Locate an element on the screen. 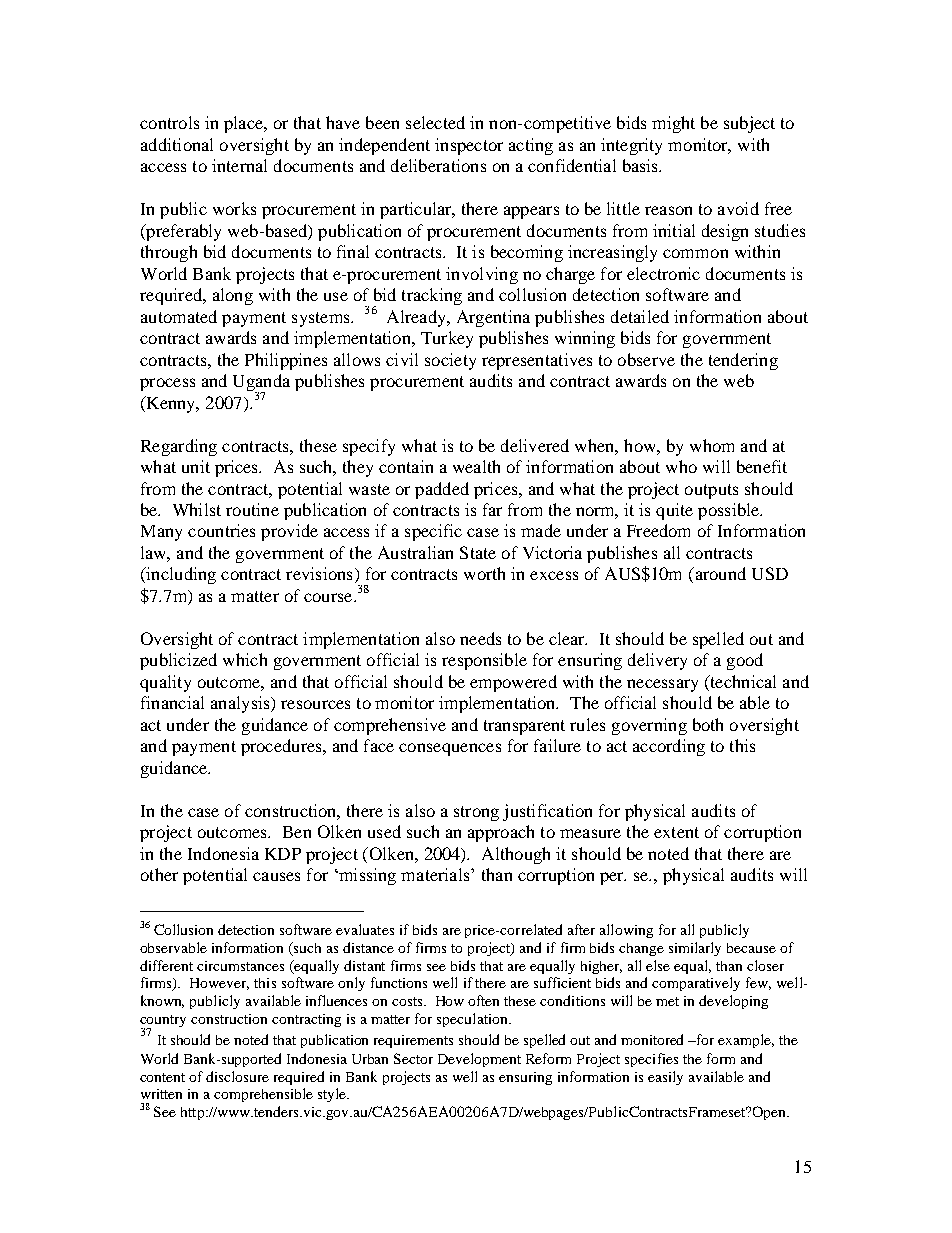 This screenshot has width=952, height=1233. easily is located at coordinates (665, 1078).
